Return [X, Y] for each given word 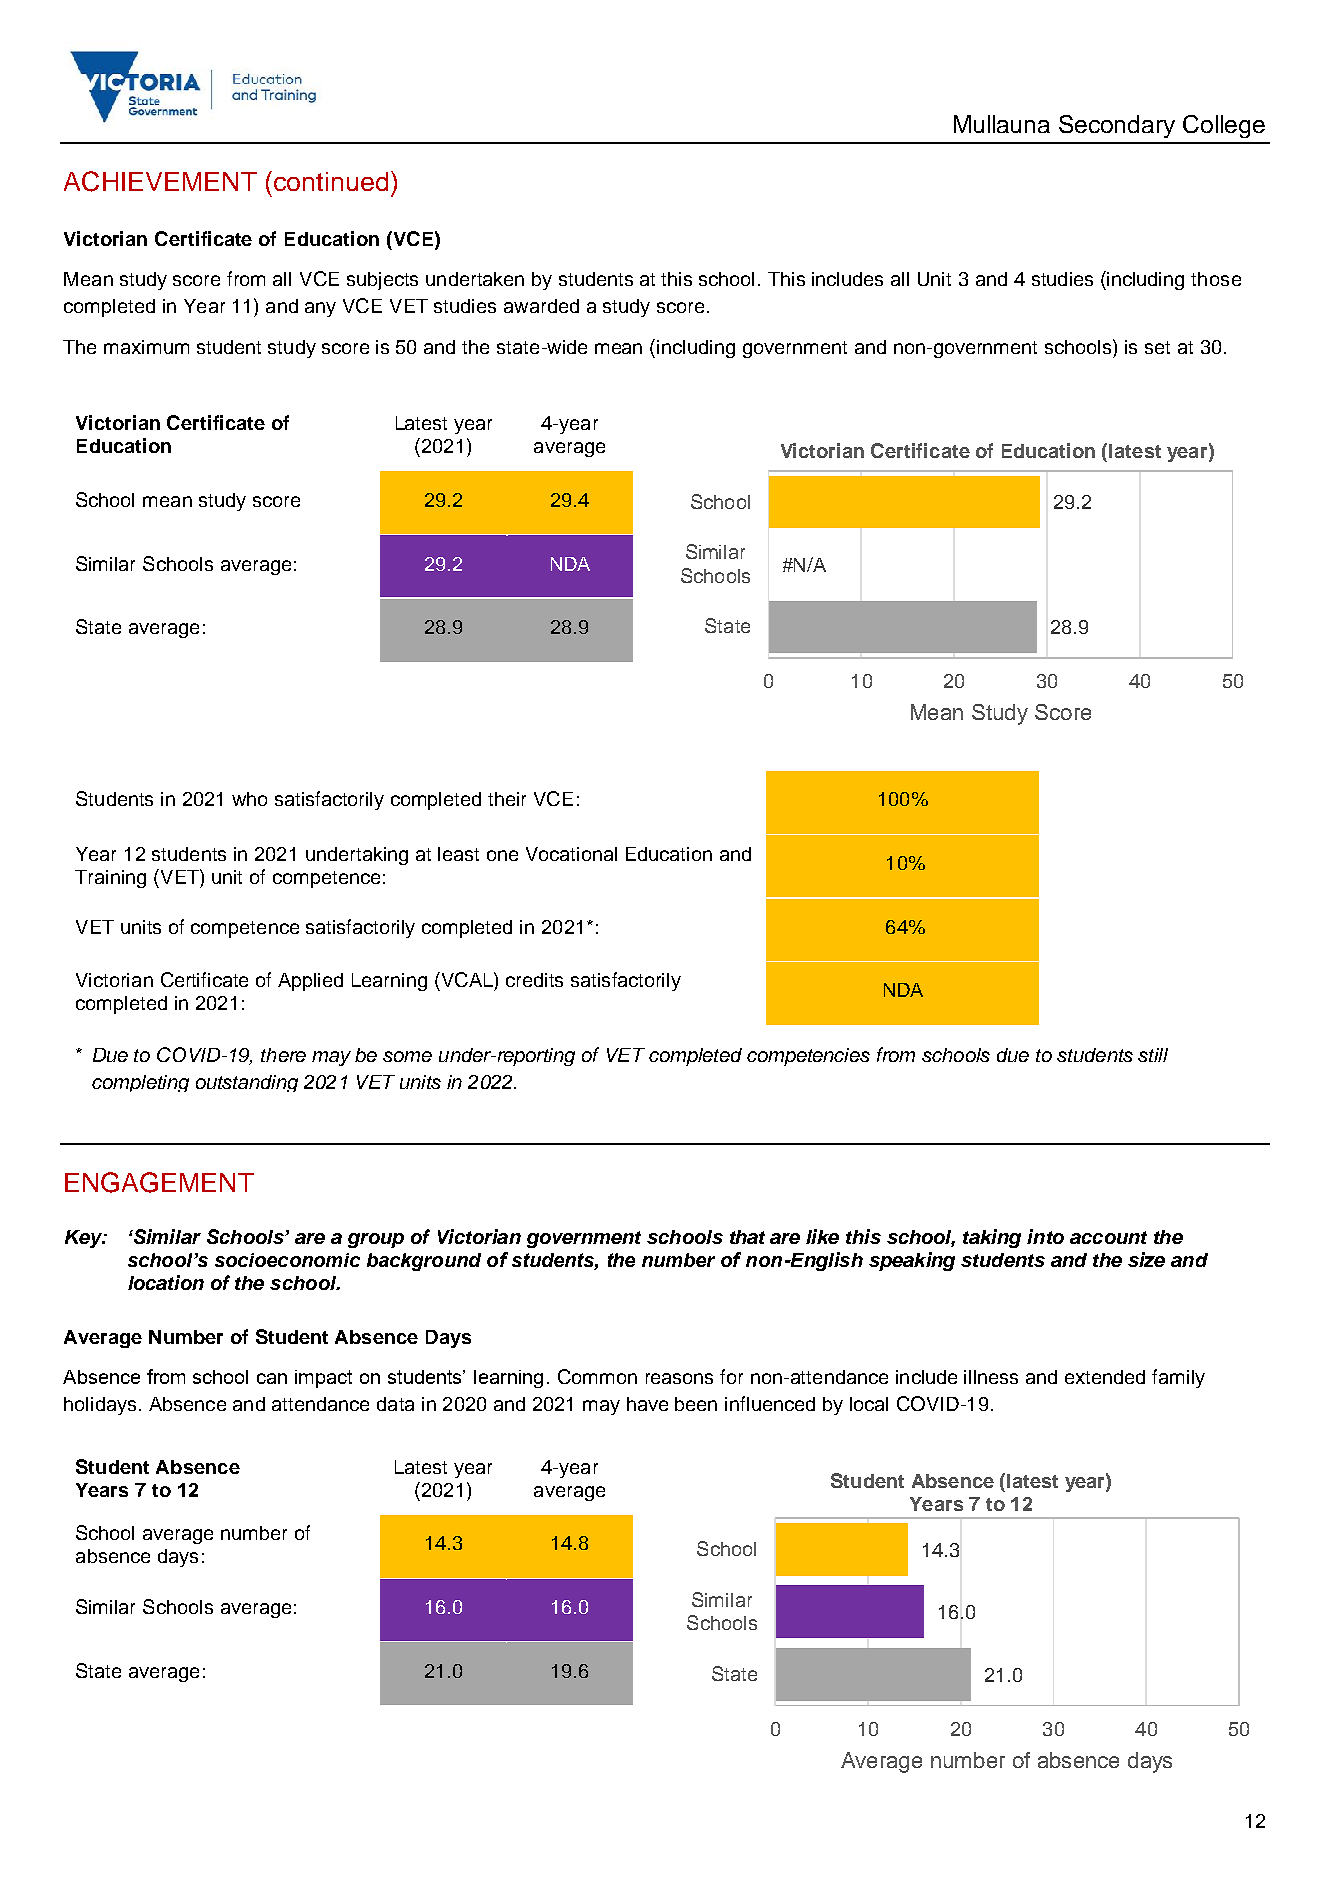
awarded [541, 306]
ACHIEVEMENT [160, 181]
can [272, 1378]
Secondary [1117, 126]
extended [1105, 1377]
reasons [679, 1378]
